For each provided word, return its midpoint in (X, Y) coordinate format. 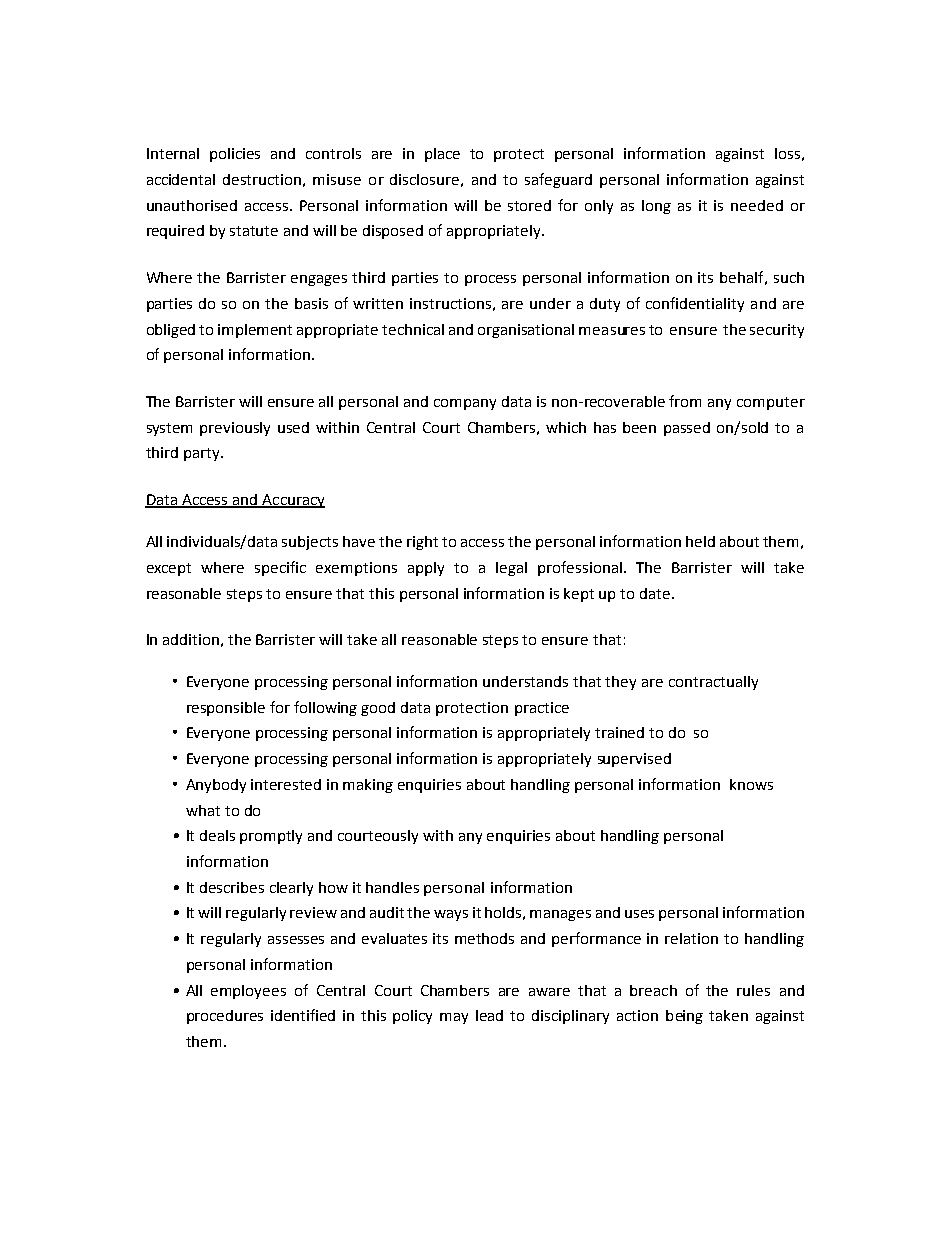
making (368, 786)
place (442, 155)
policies (235, 155)
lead (489, 1015)
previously (235, 429)
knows (751, 784)
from (685, 401)
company (465, 404)
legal (511, 569)
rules (753, 990)
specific (280, 568)
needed (757, 205)
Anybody (216, 786)
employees (248, 992)
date (656, 593)
